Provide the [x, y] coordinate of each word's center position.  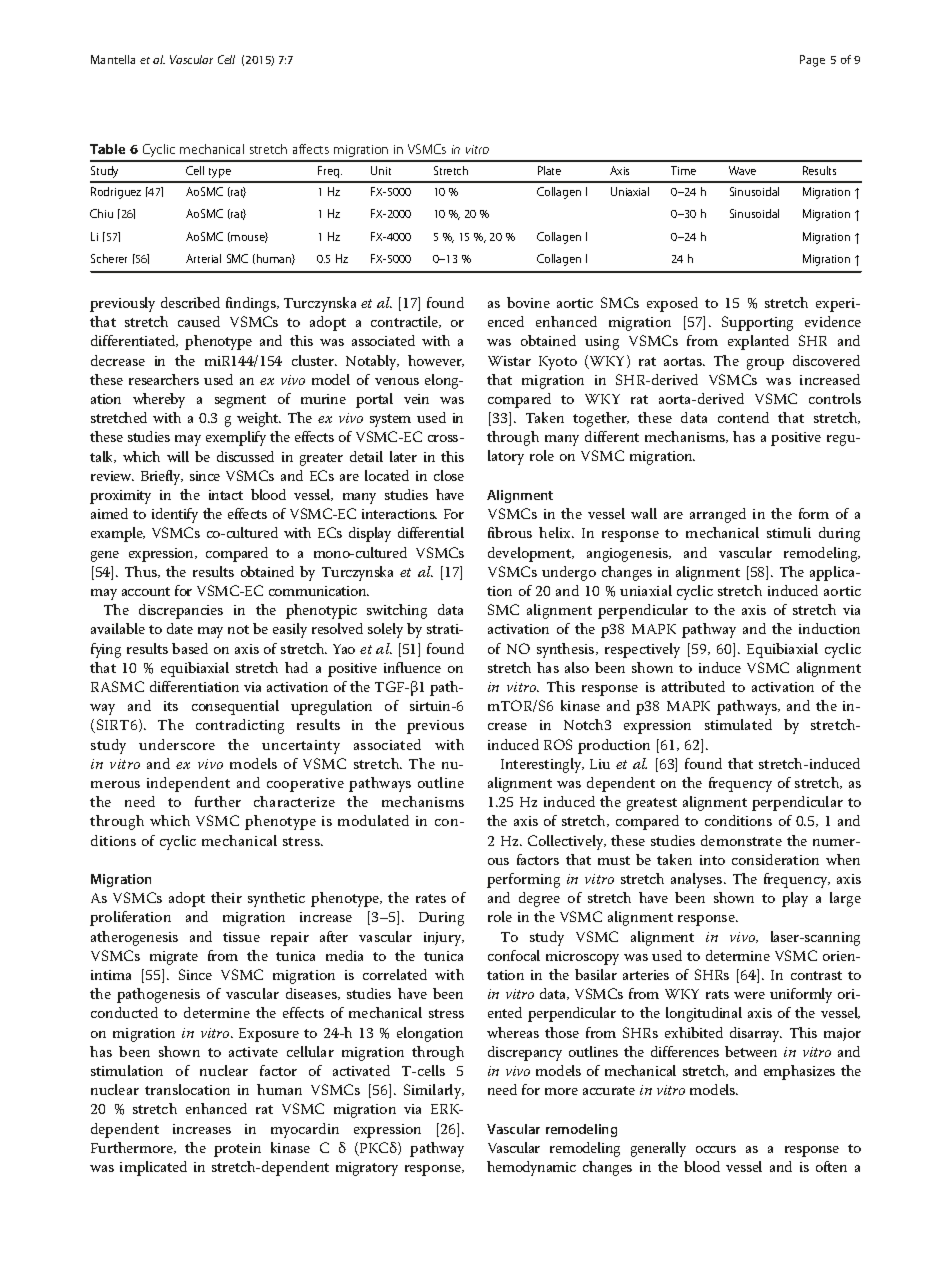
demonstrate [741, 840]
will [178, 456]
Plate [549, 170]
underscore [177, 744]
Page [812, 61]
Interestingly [542, 765]
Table [107, 149]
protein [237, 1150]
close [449, 475]
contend [743, 417]
